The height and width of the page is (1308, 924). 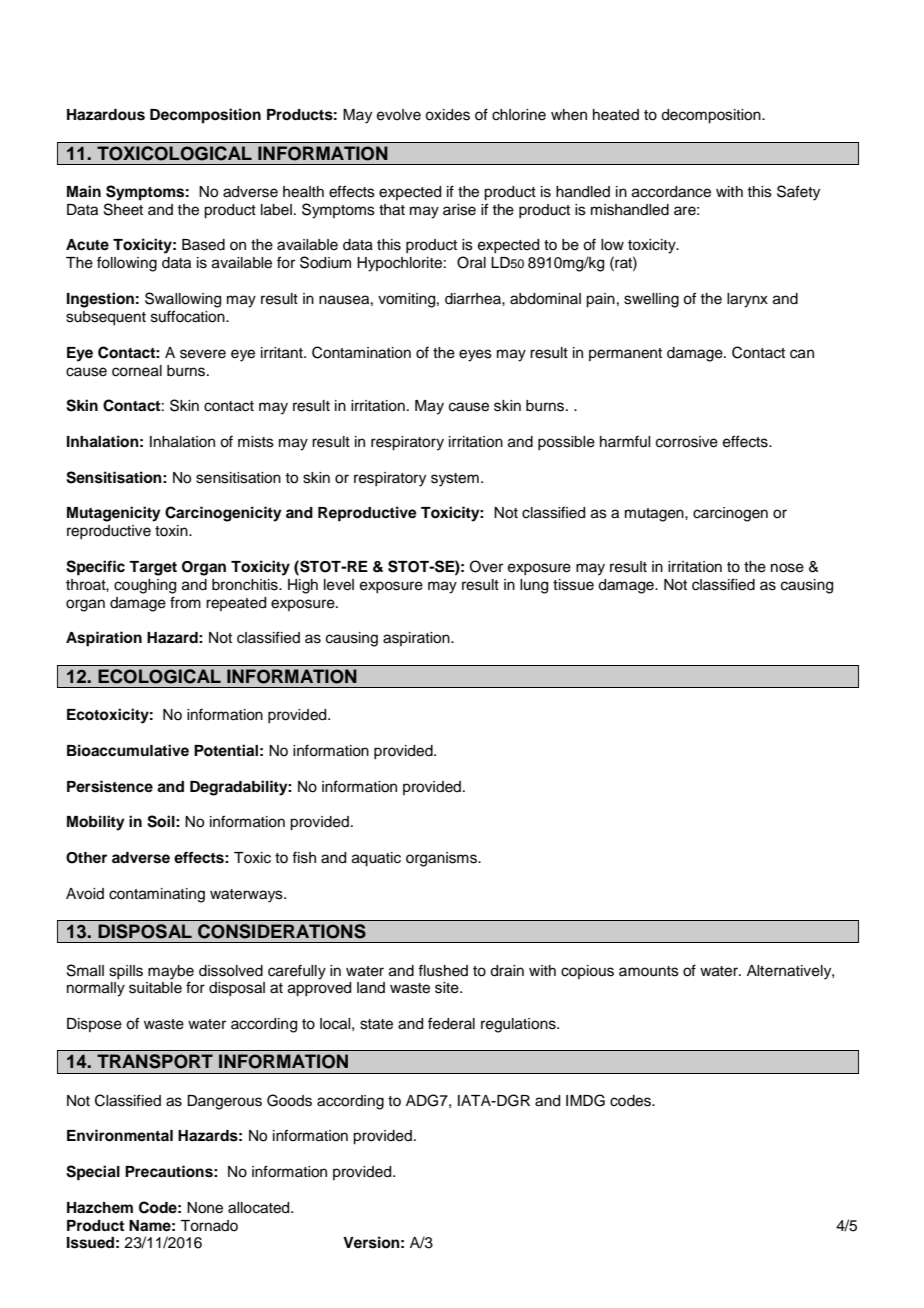 What do you see at coordinates (519, 1025) in the page?
I see `regulations` at bounding box center [519, 1025].
